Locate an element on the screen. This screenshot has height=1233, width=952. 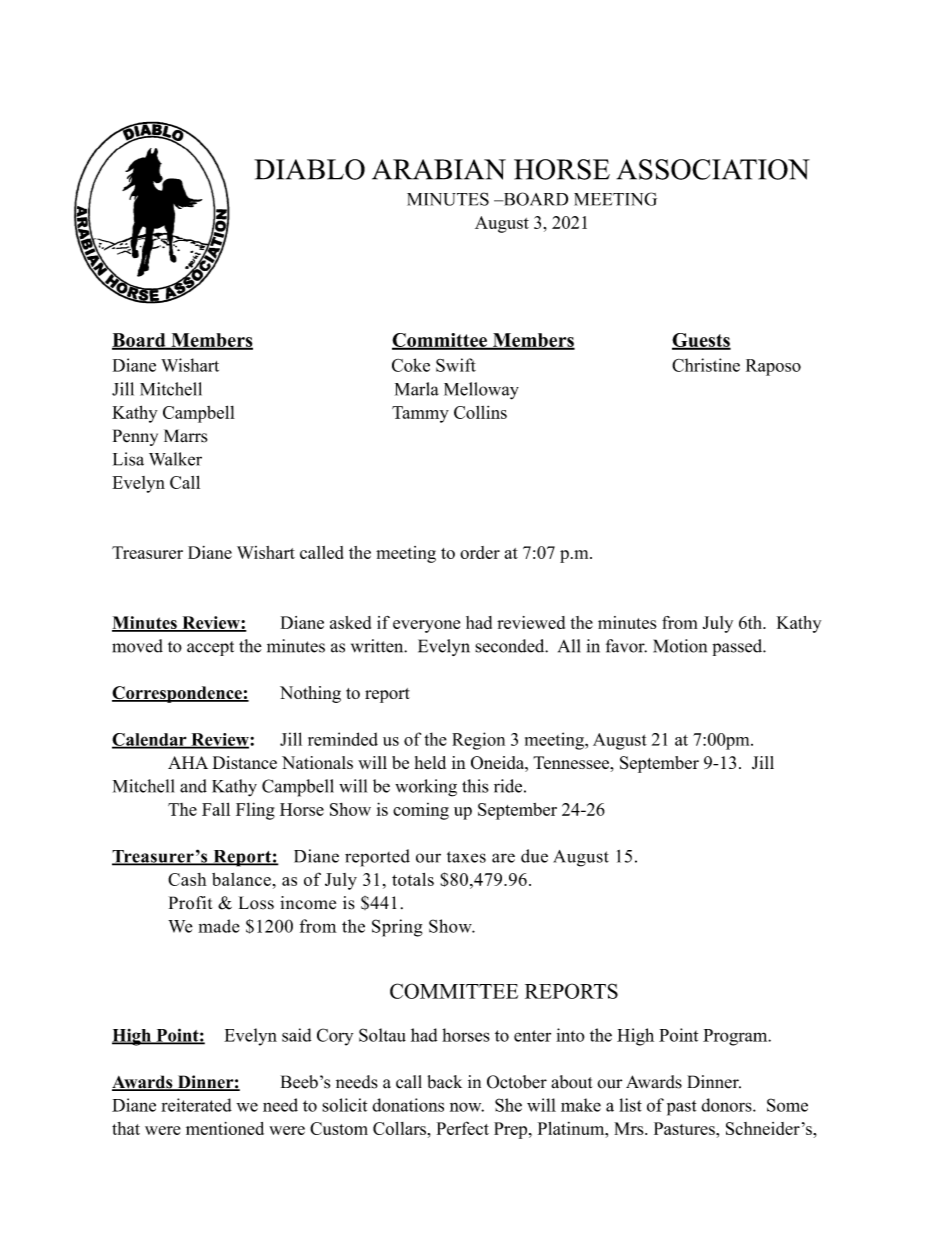
due is located at coordinates (534, 856).
